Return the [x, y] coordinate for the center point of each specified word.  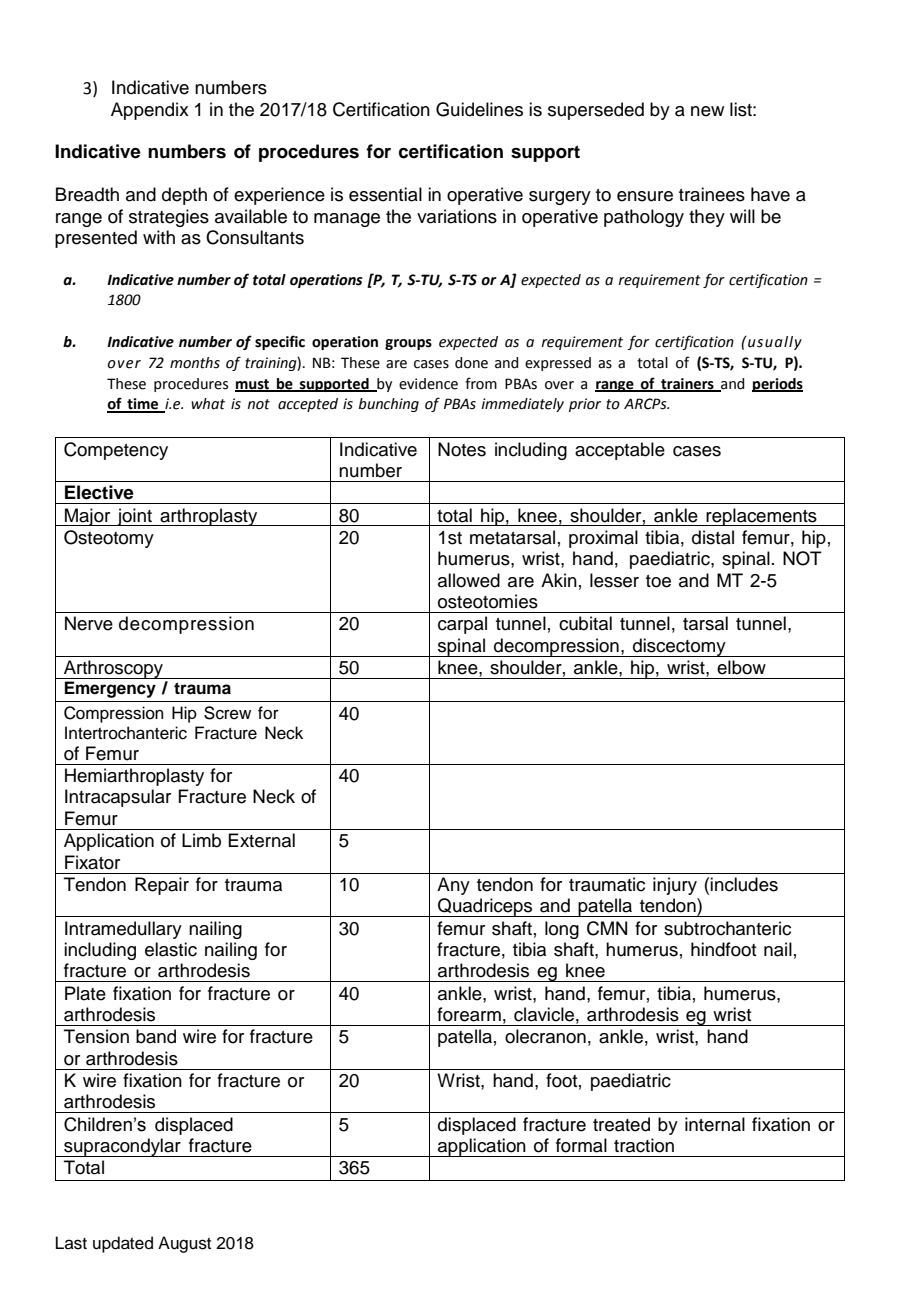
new [707, 111]
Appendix [150, 111]
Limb [201, 840]
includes [744, 884]
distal [713, 537]
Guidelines [479, 109]
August [184, 1244]
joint [134, 517]
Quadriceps [485, 907]
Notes [462, 449]
